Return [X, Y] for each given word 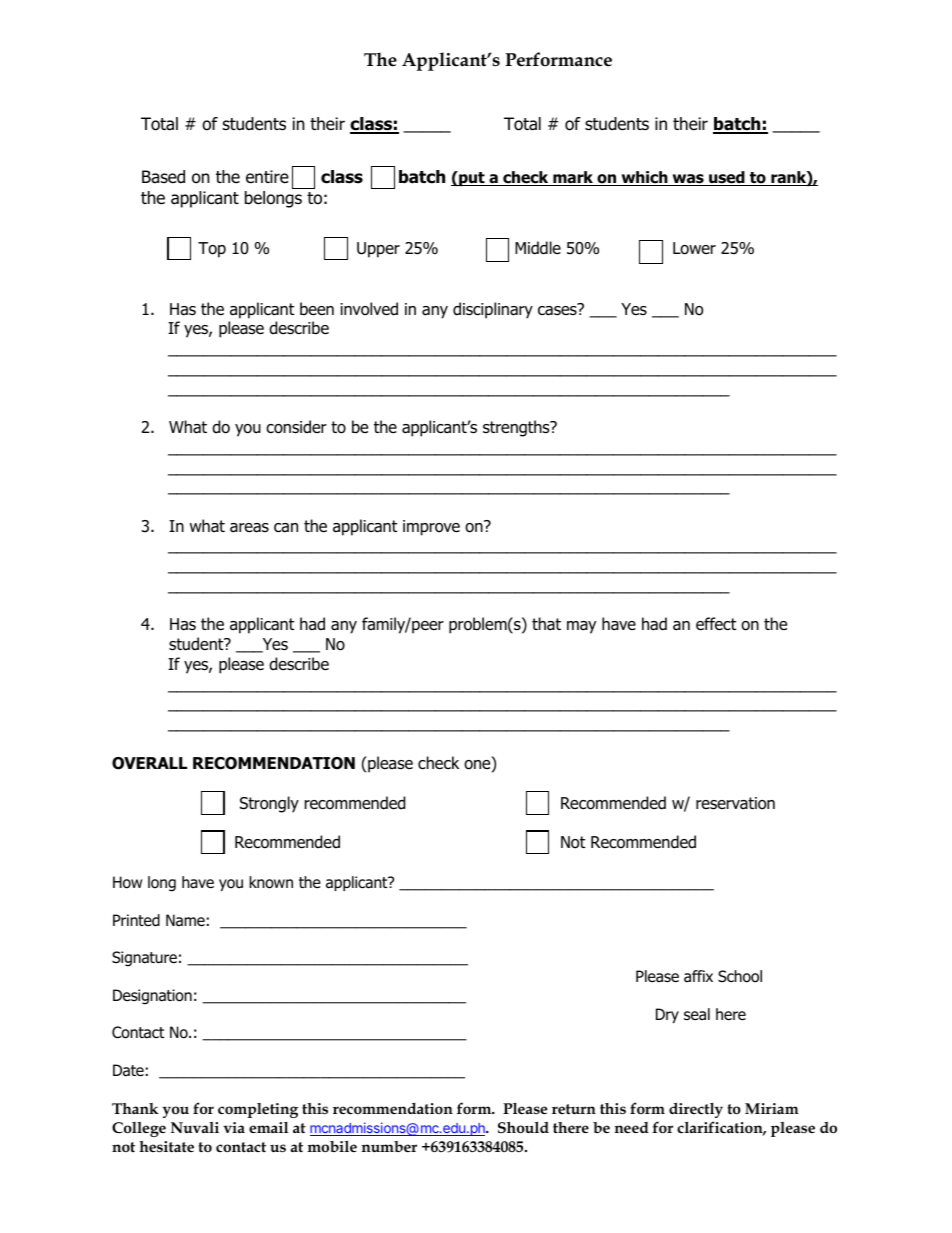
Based [163, 177]
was [688, 180]
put [472, 178]
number [389, 1146]
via [234, 1127]
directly [696, 1110]
